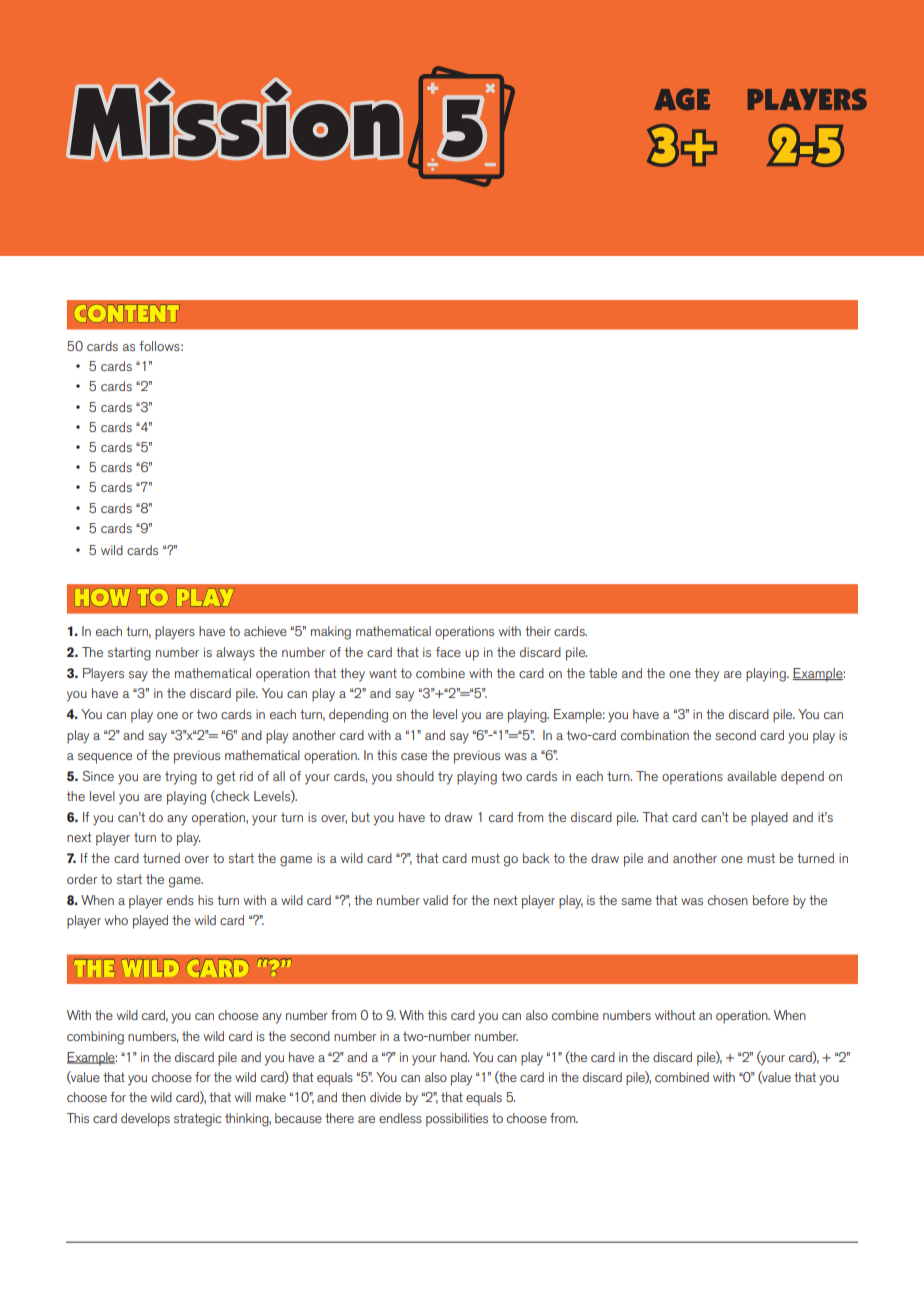 This image has height=1308, width=924. Describe the element at coordinates (655, 735) in the image. I see `combination` at that location.
